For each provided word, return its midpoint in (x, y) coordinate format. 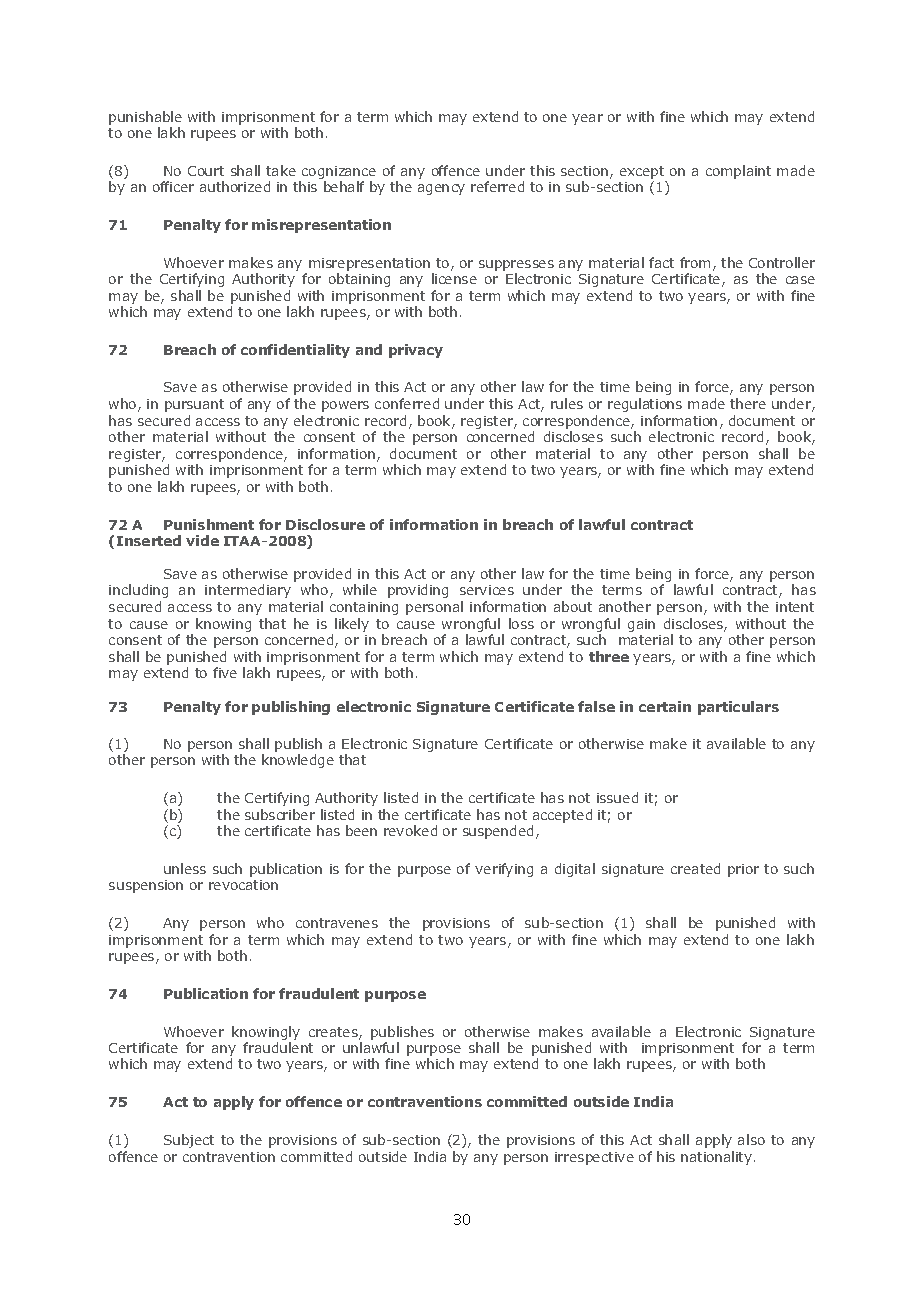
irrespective (594, 1158)
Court (206, 171)
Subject (189, 1141)
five (225, 672)
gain (641, 625)
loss (521, 623)
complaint (738, 172)
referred (497, 186)
